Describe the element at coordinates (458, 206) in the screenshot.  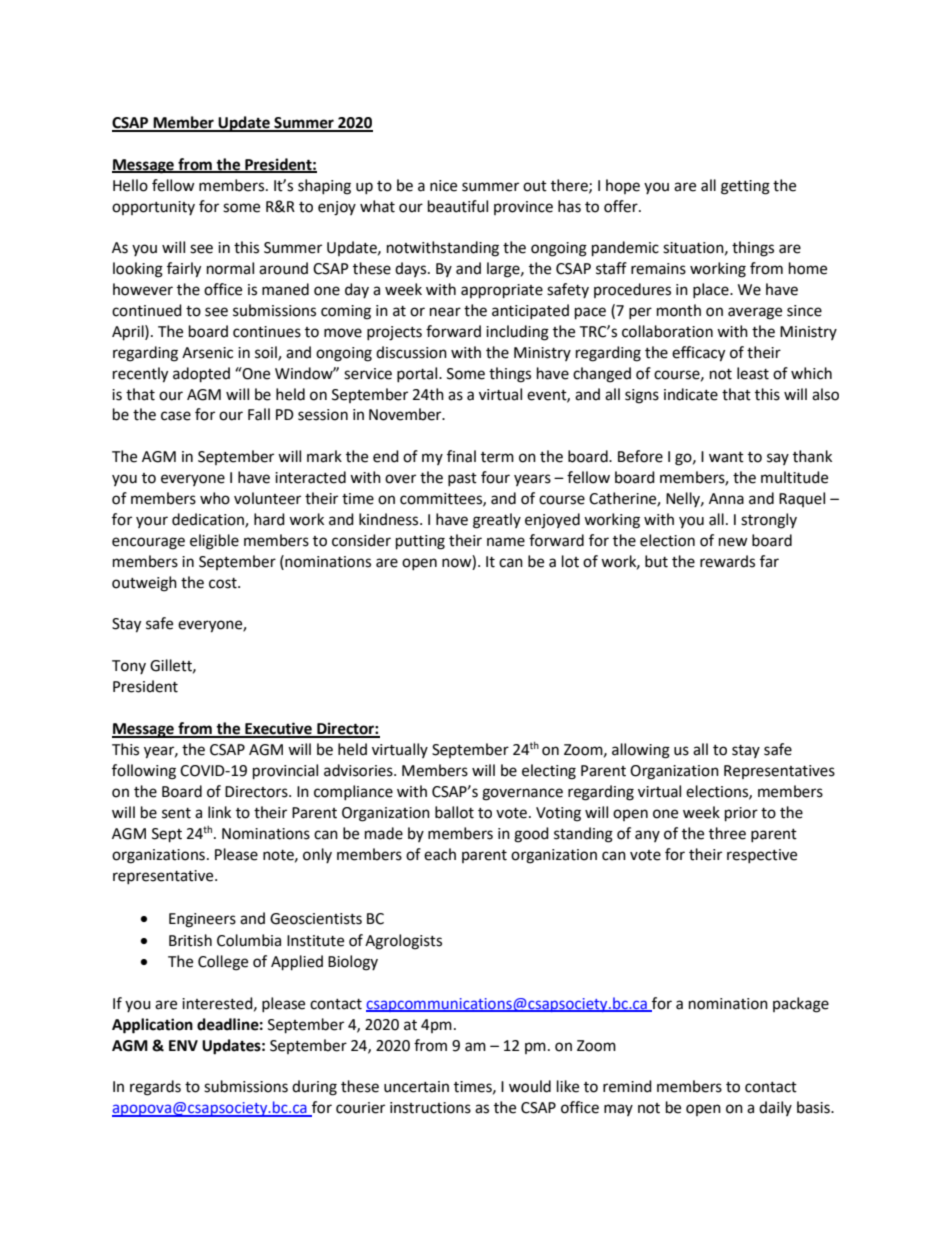
I see `beautiful` at that location.
